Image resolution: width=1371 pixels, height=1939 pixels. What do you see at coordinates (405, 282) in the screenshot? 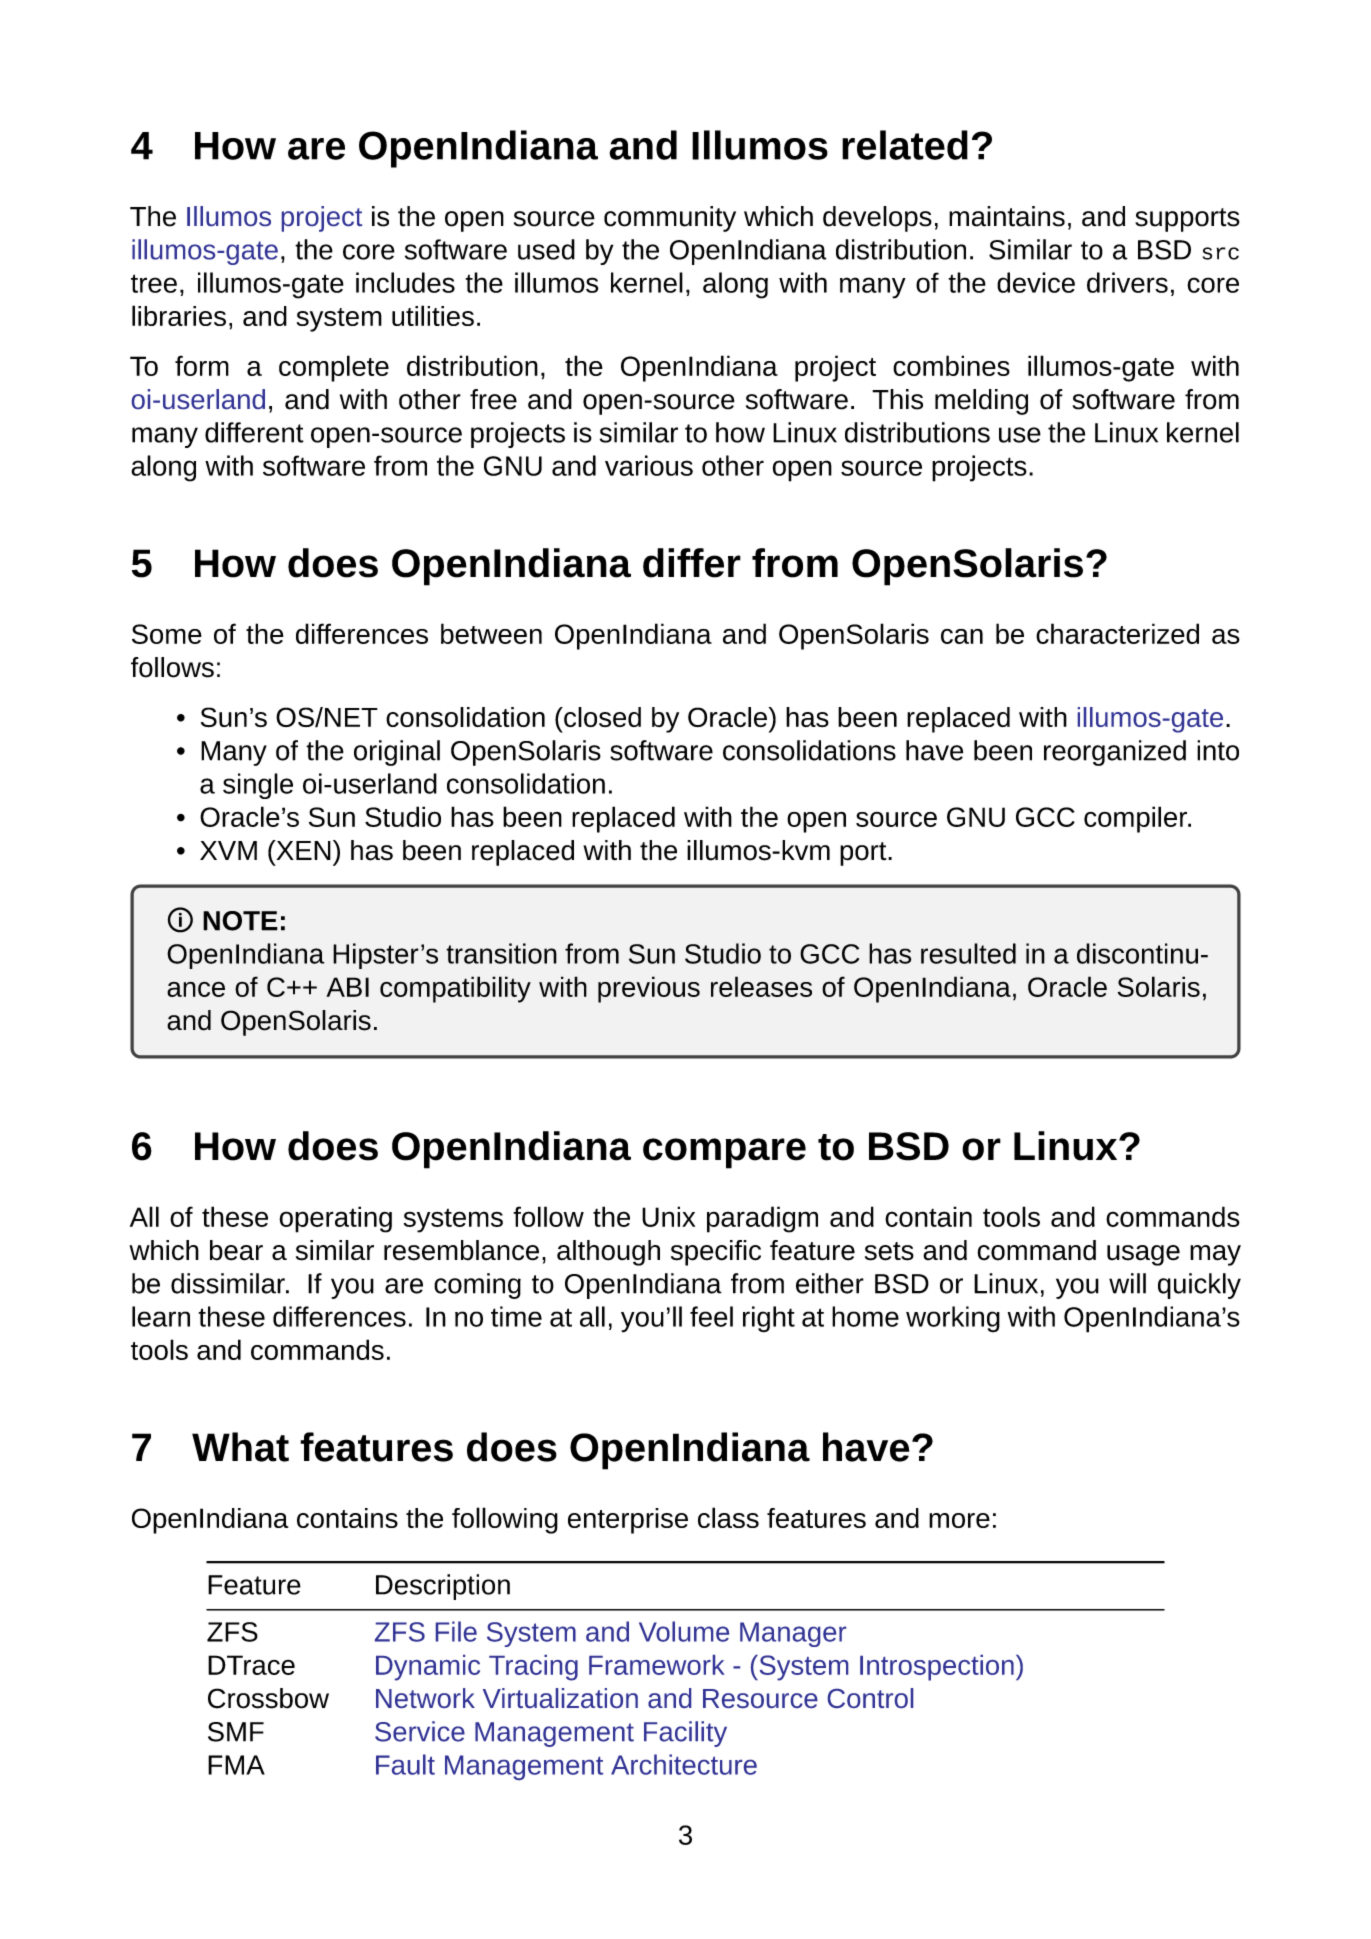
I see `includes` at bounding box center [405, 282].
